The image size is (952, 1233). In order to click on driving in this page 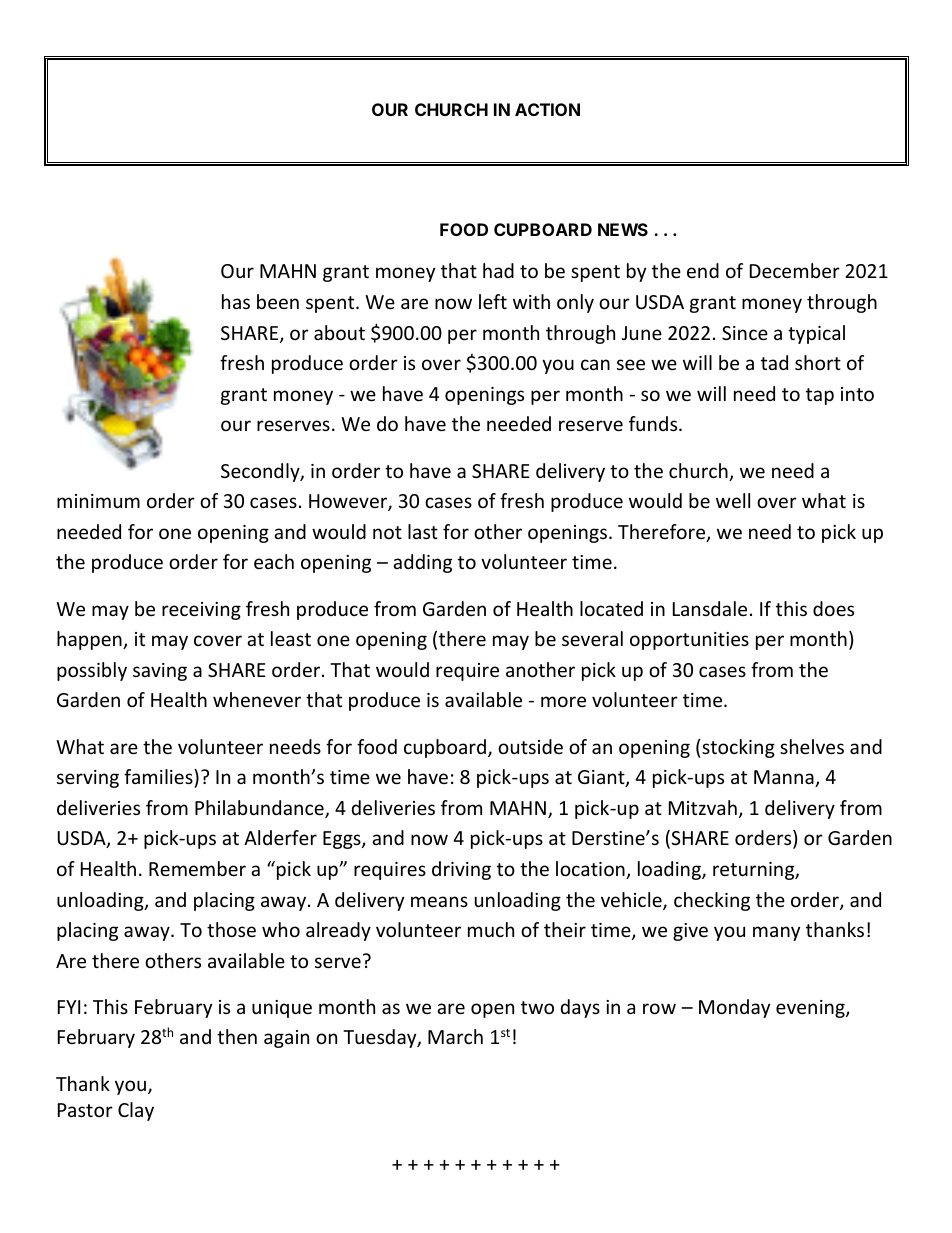, I will do `click(461, 870)`.
